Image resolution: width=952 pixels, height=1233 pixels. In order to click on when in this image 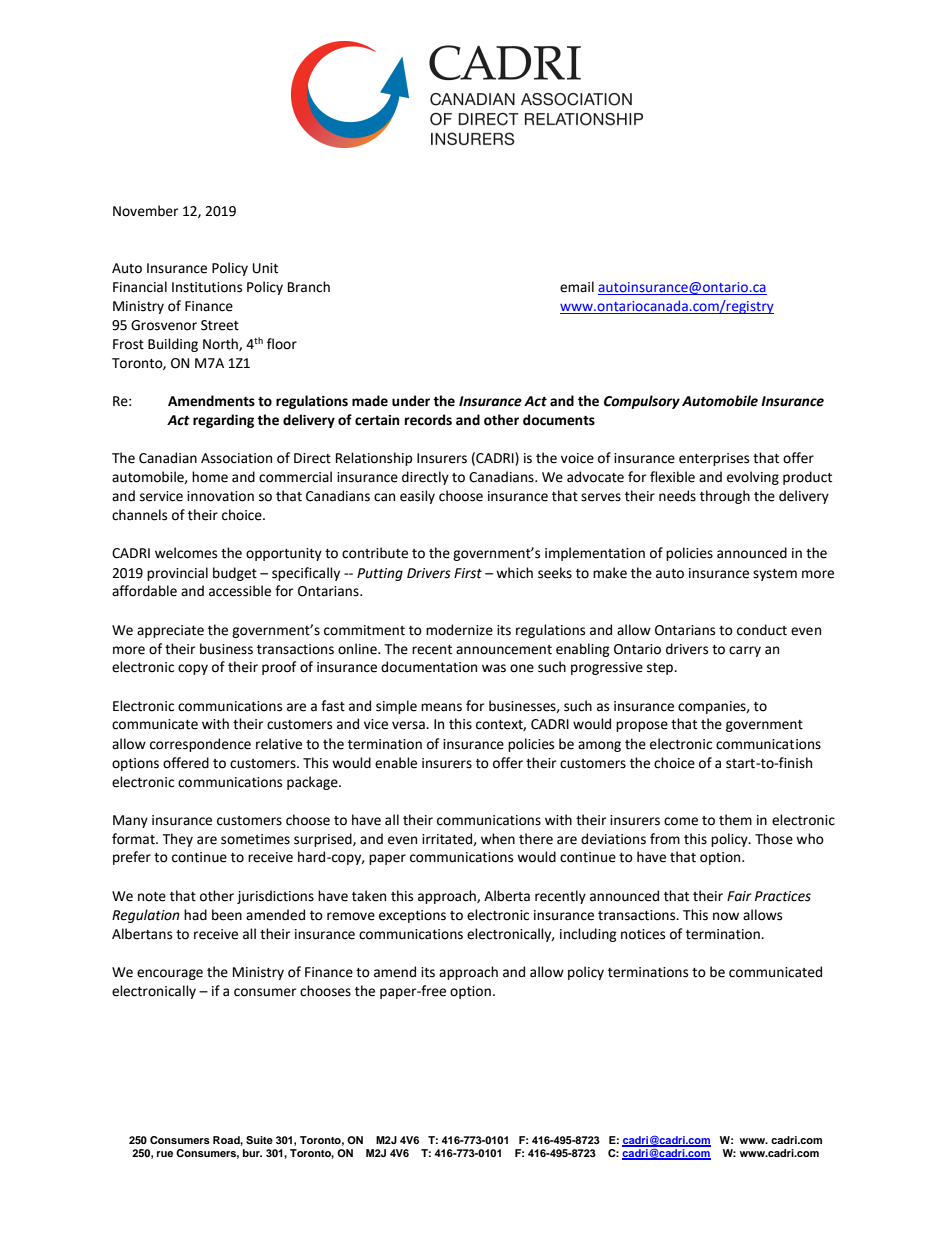, I will do `click(498, 839)`.
